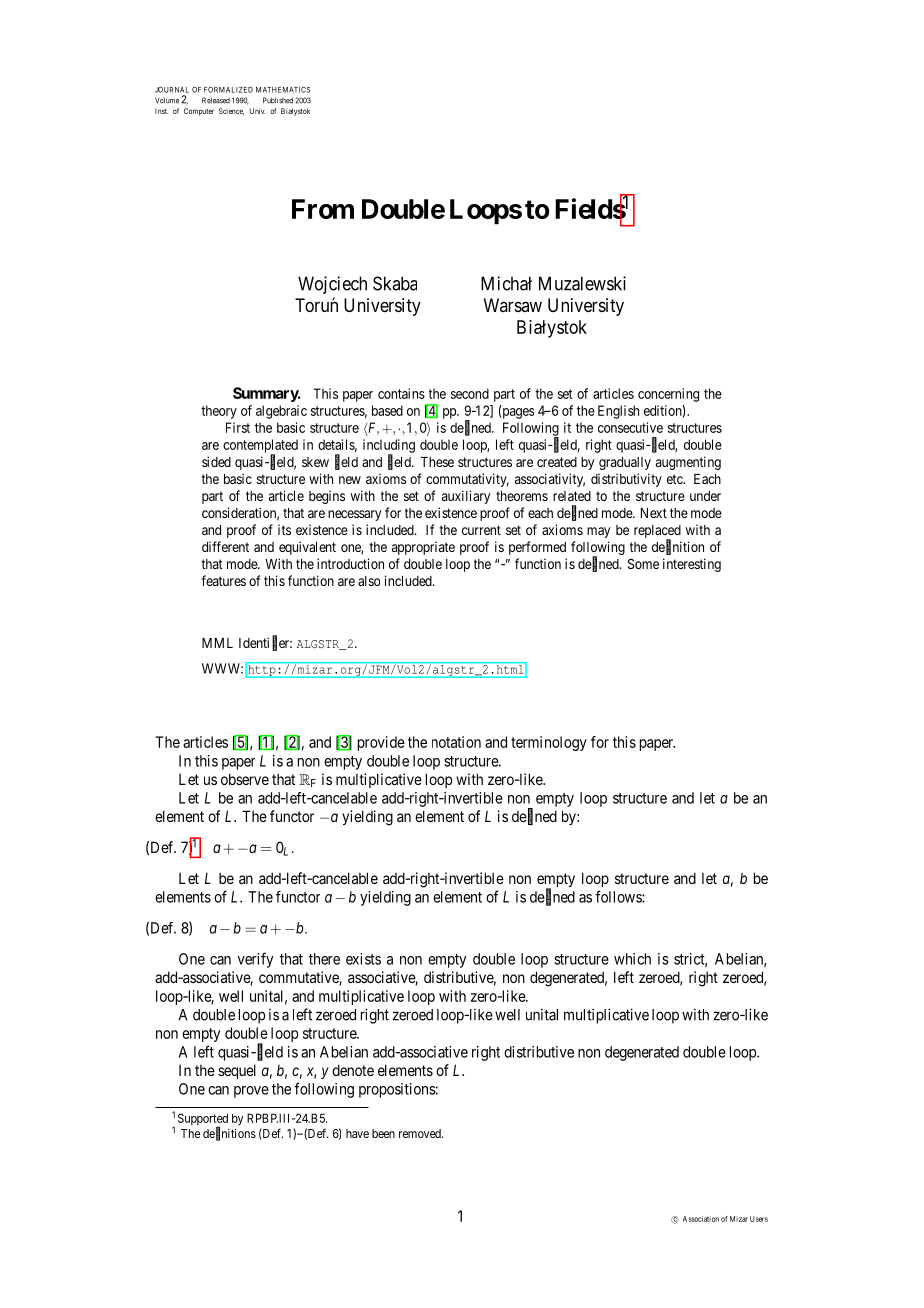  I want to click on Association, so click(701, 1219).
